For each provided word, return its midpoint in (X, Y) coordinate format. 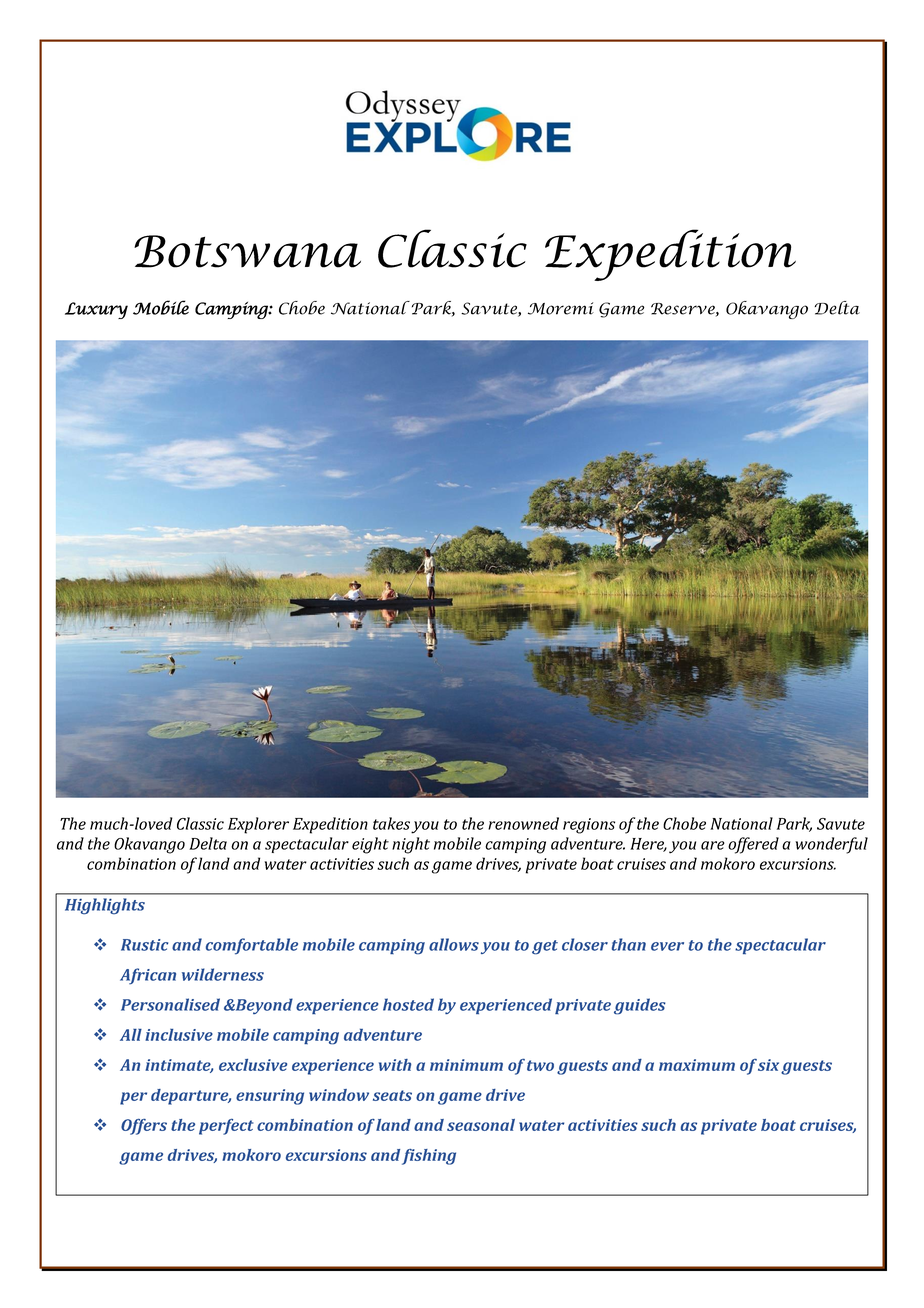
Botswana (247, 251)
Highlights (105, 906)
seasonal (481, 1125)
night (411, 845)
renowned (523, 823)
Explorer (258, 825)
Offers (144, 1127)
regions (589, 826)
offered (753, 845)
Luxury (96, 310)
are (713, 845)
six (768, 1065)
